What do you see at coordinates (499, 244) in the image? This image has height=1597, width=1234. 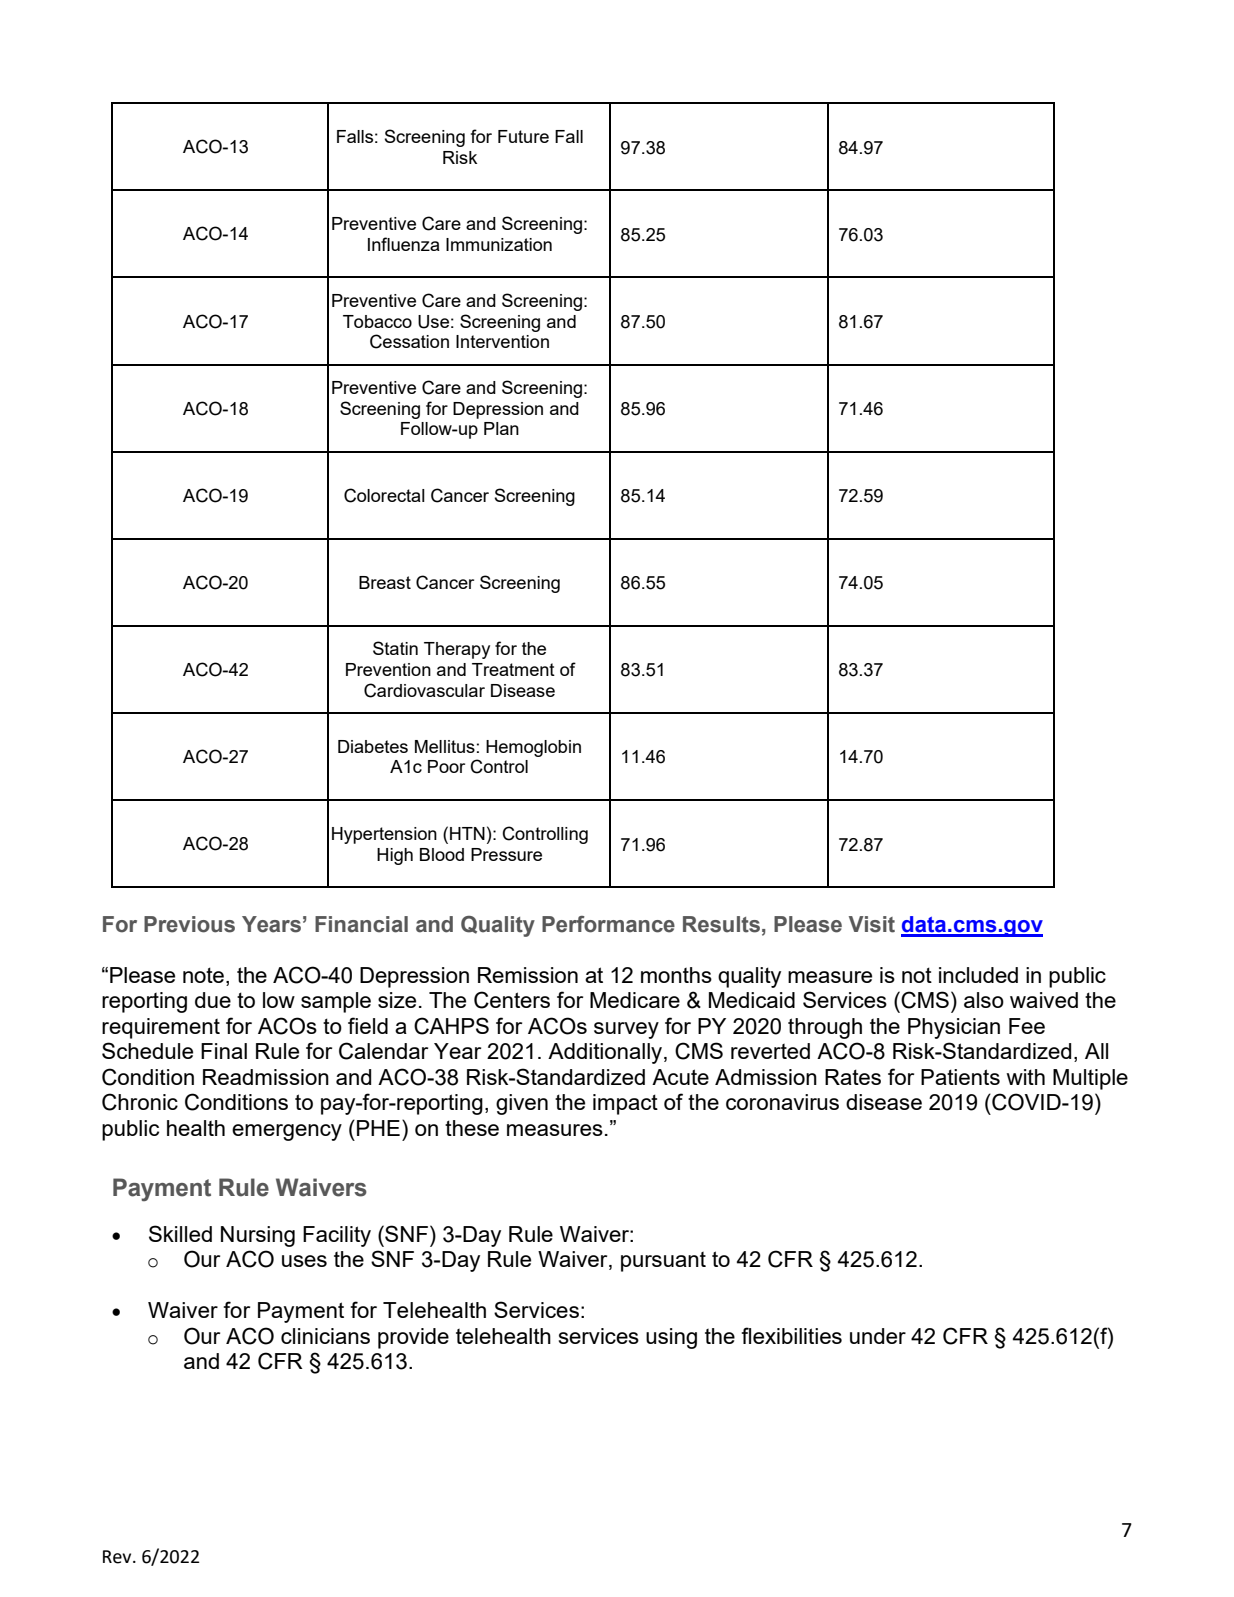 I see `Immunization` at bounding box center [499, 244].
